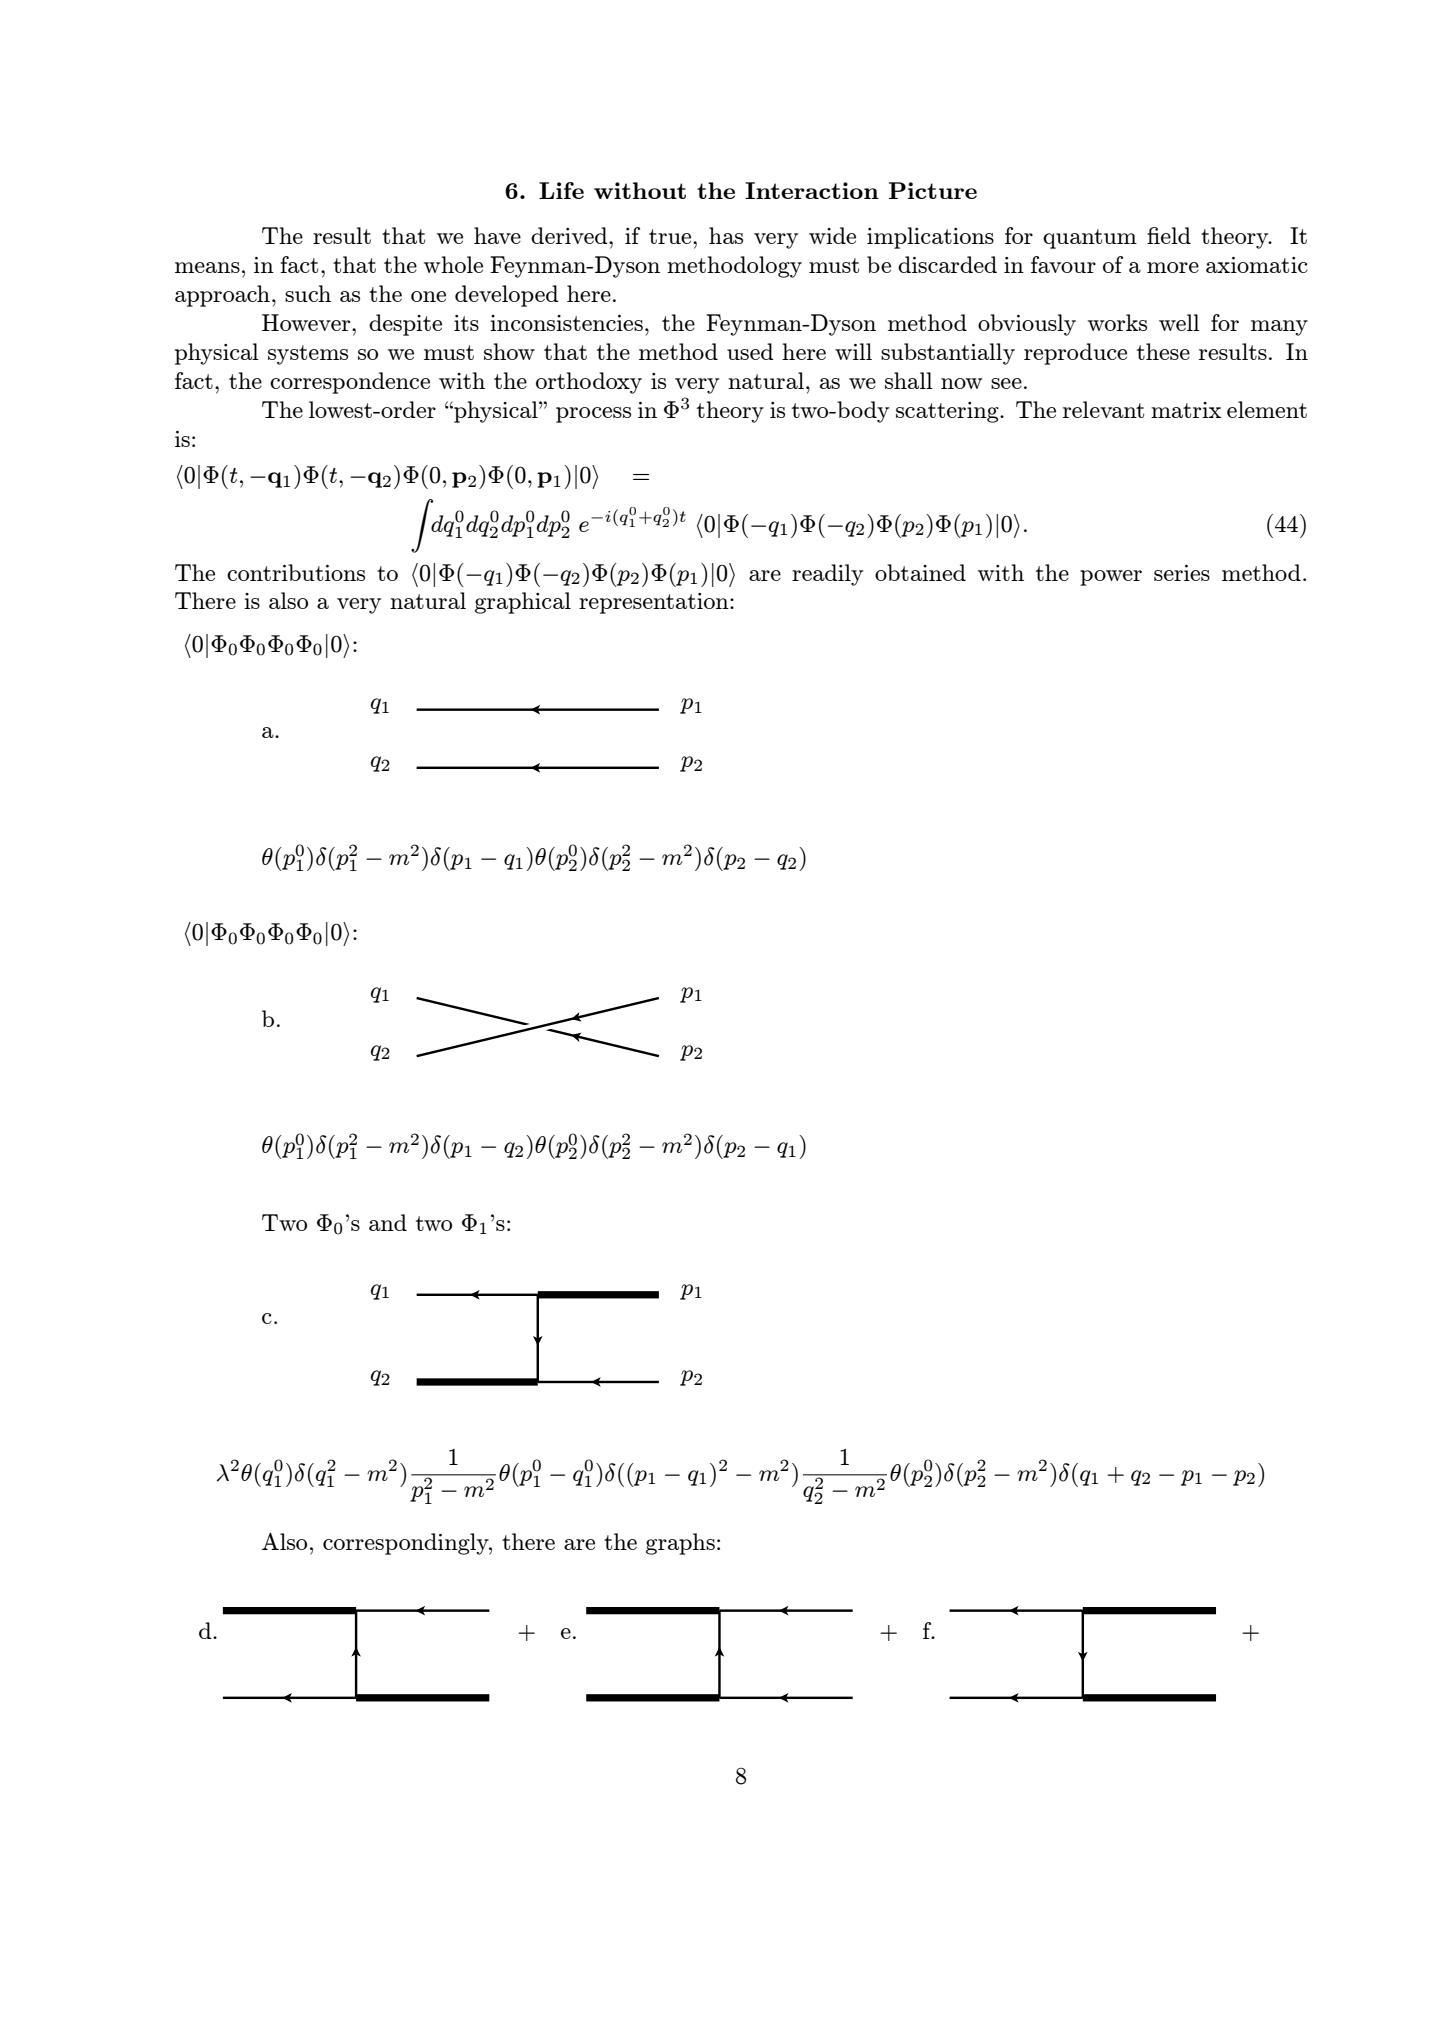 The height and width of the page is (2039, 1442). Describe the element at coordinates (523, 603) in the page. I see `graphical` at that location.
